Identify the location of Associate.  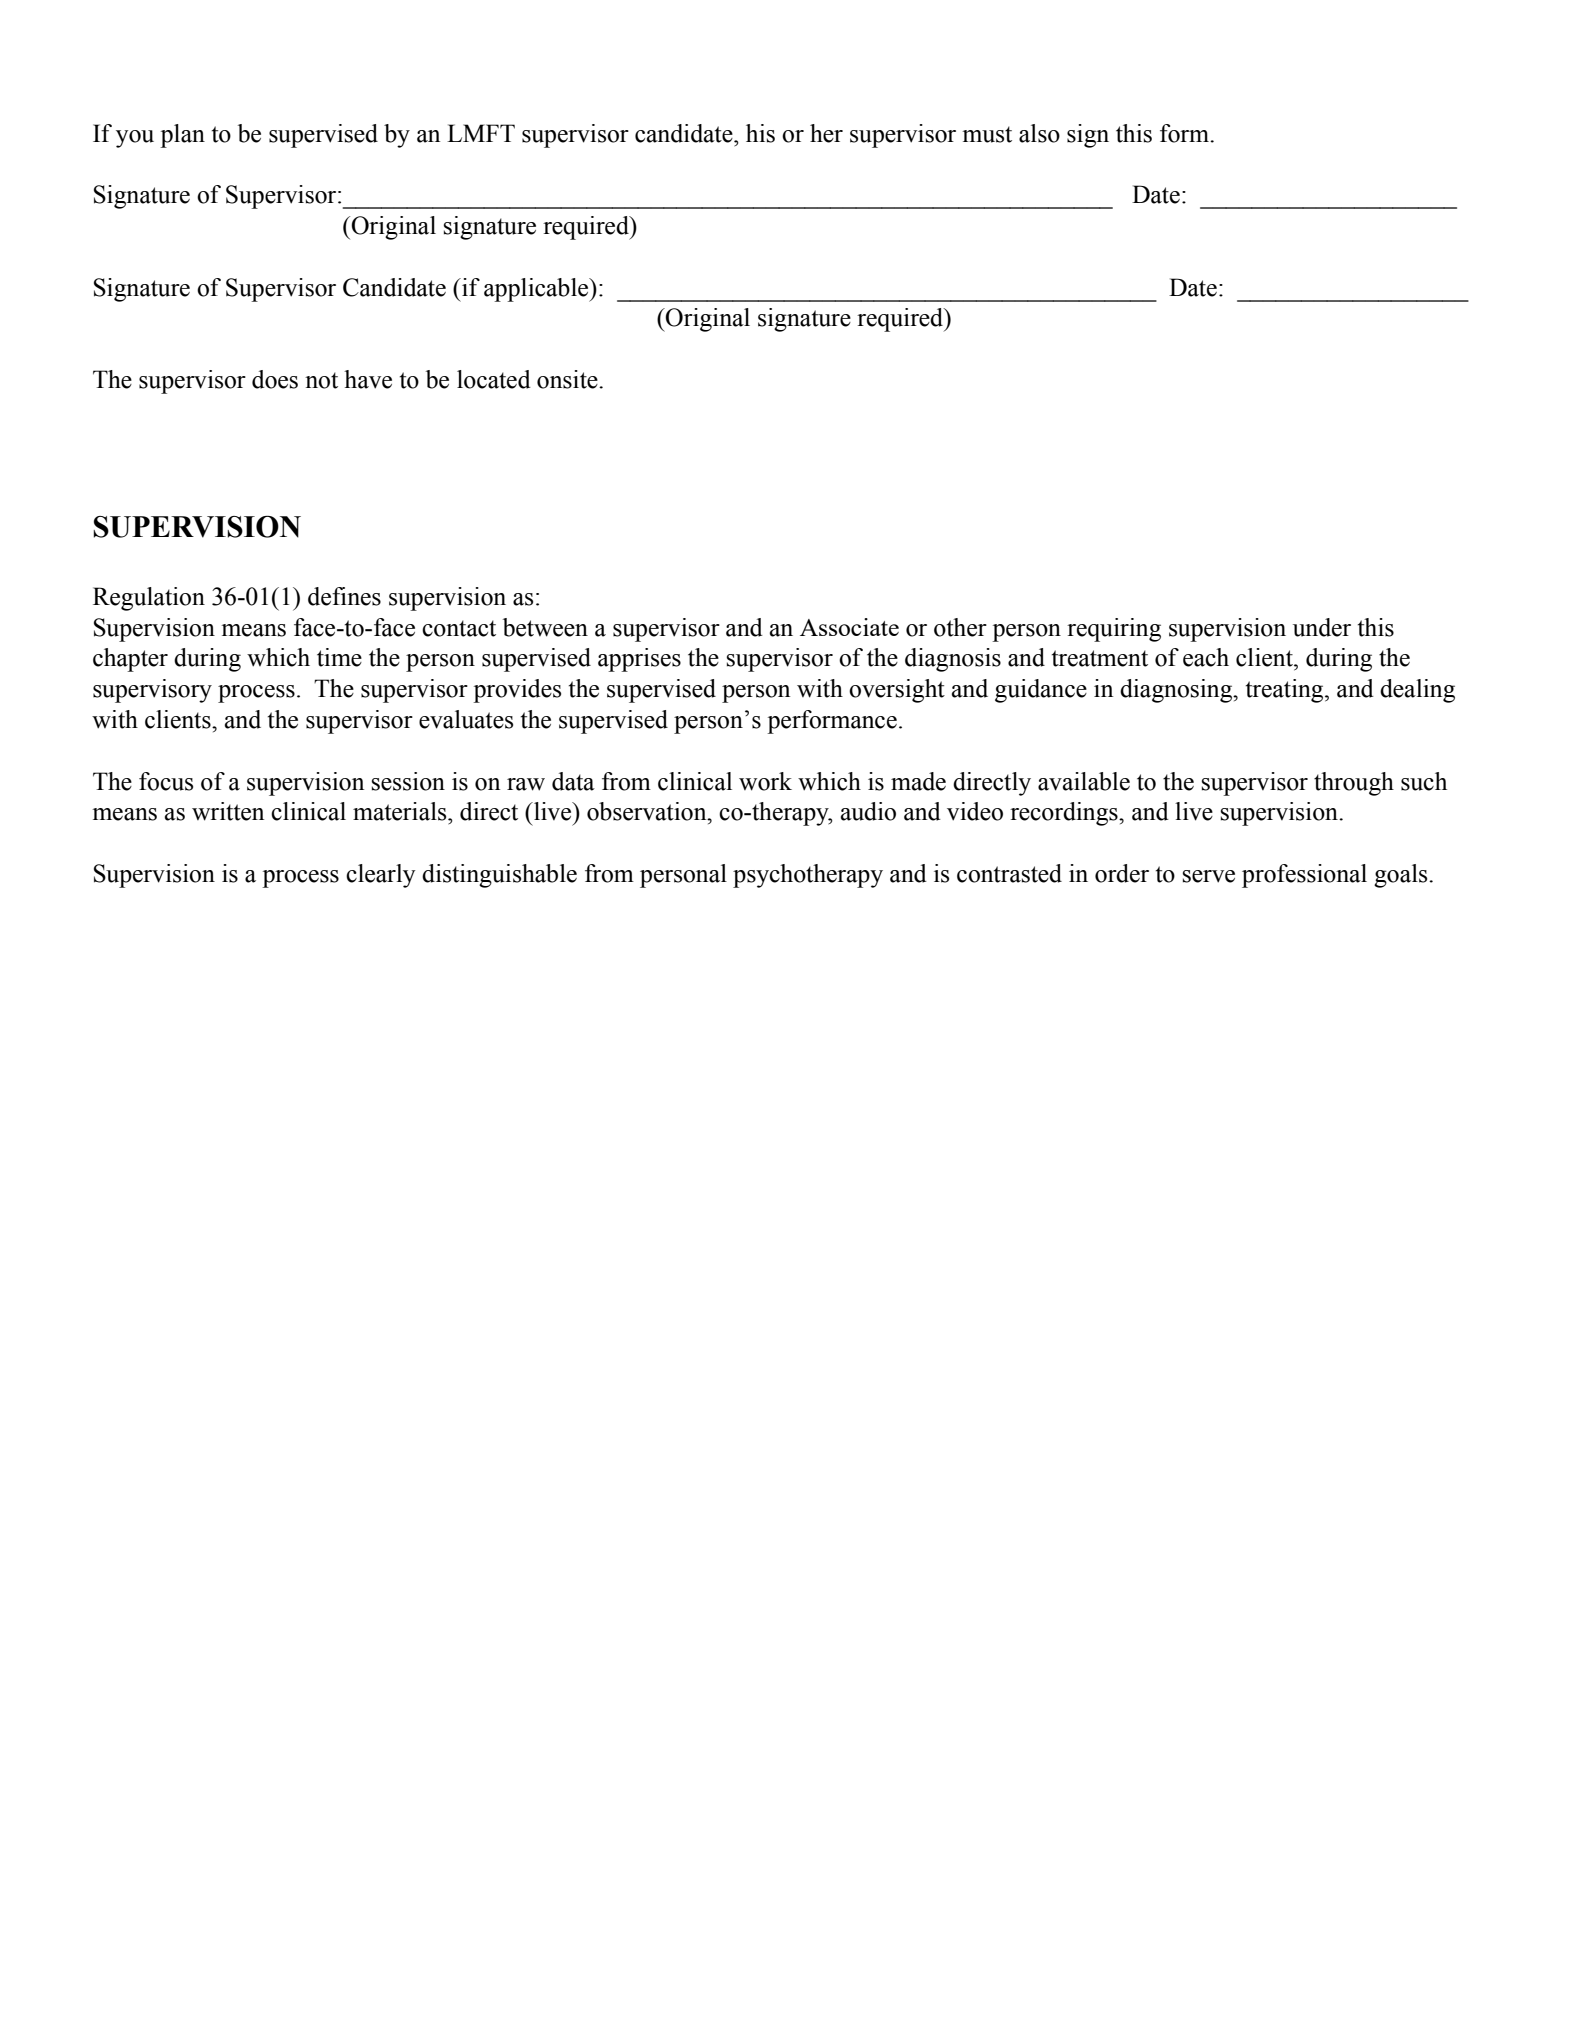
(849, 627).
